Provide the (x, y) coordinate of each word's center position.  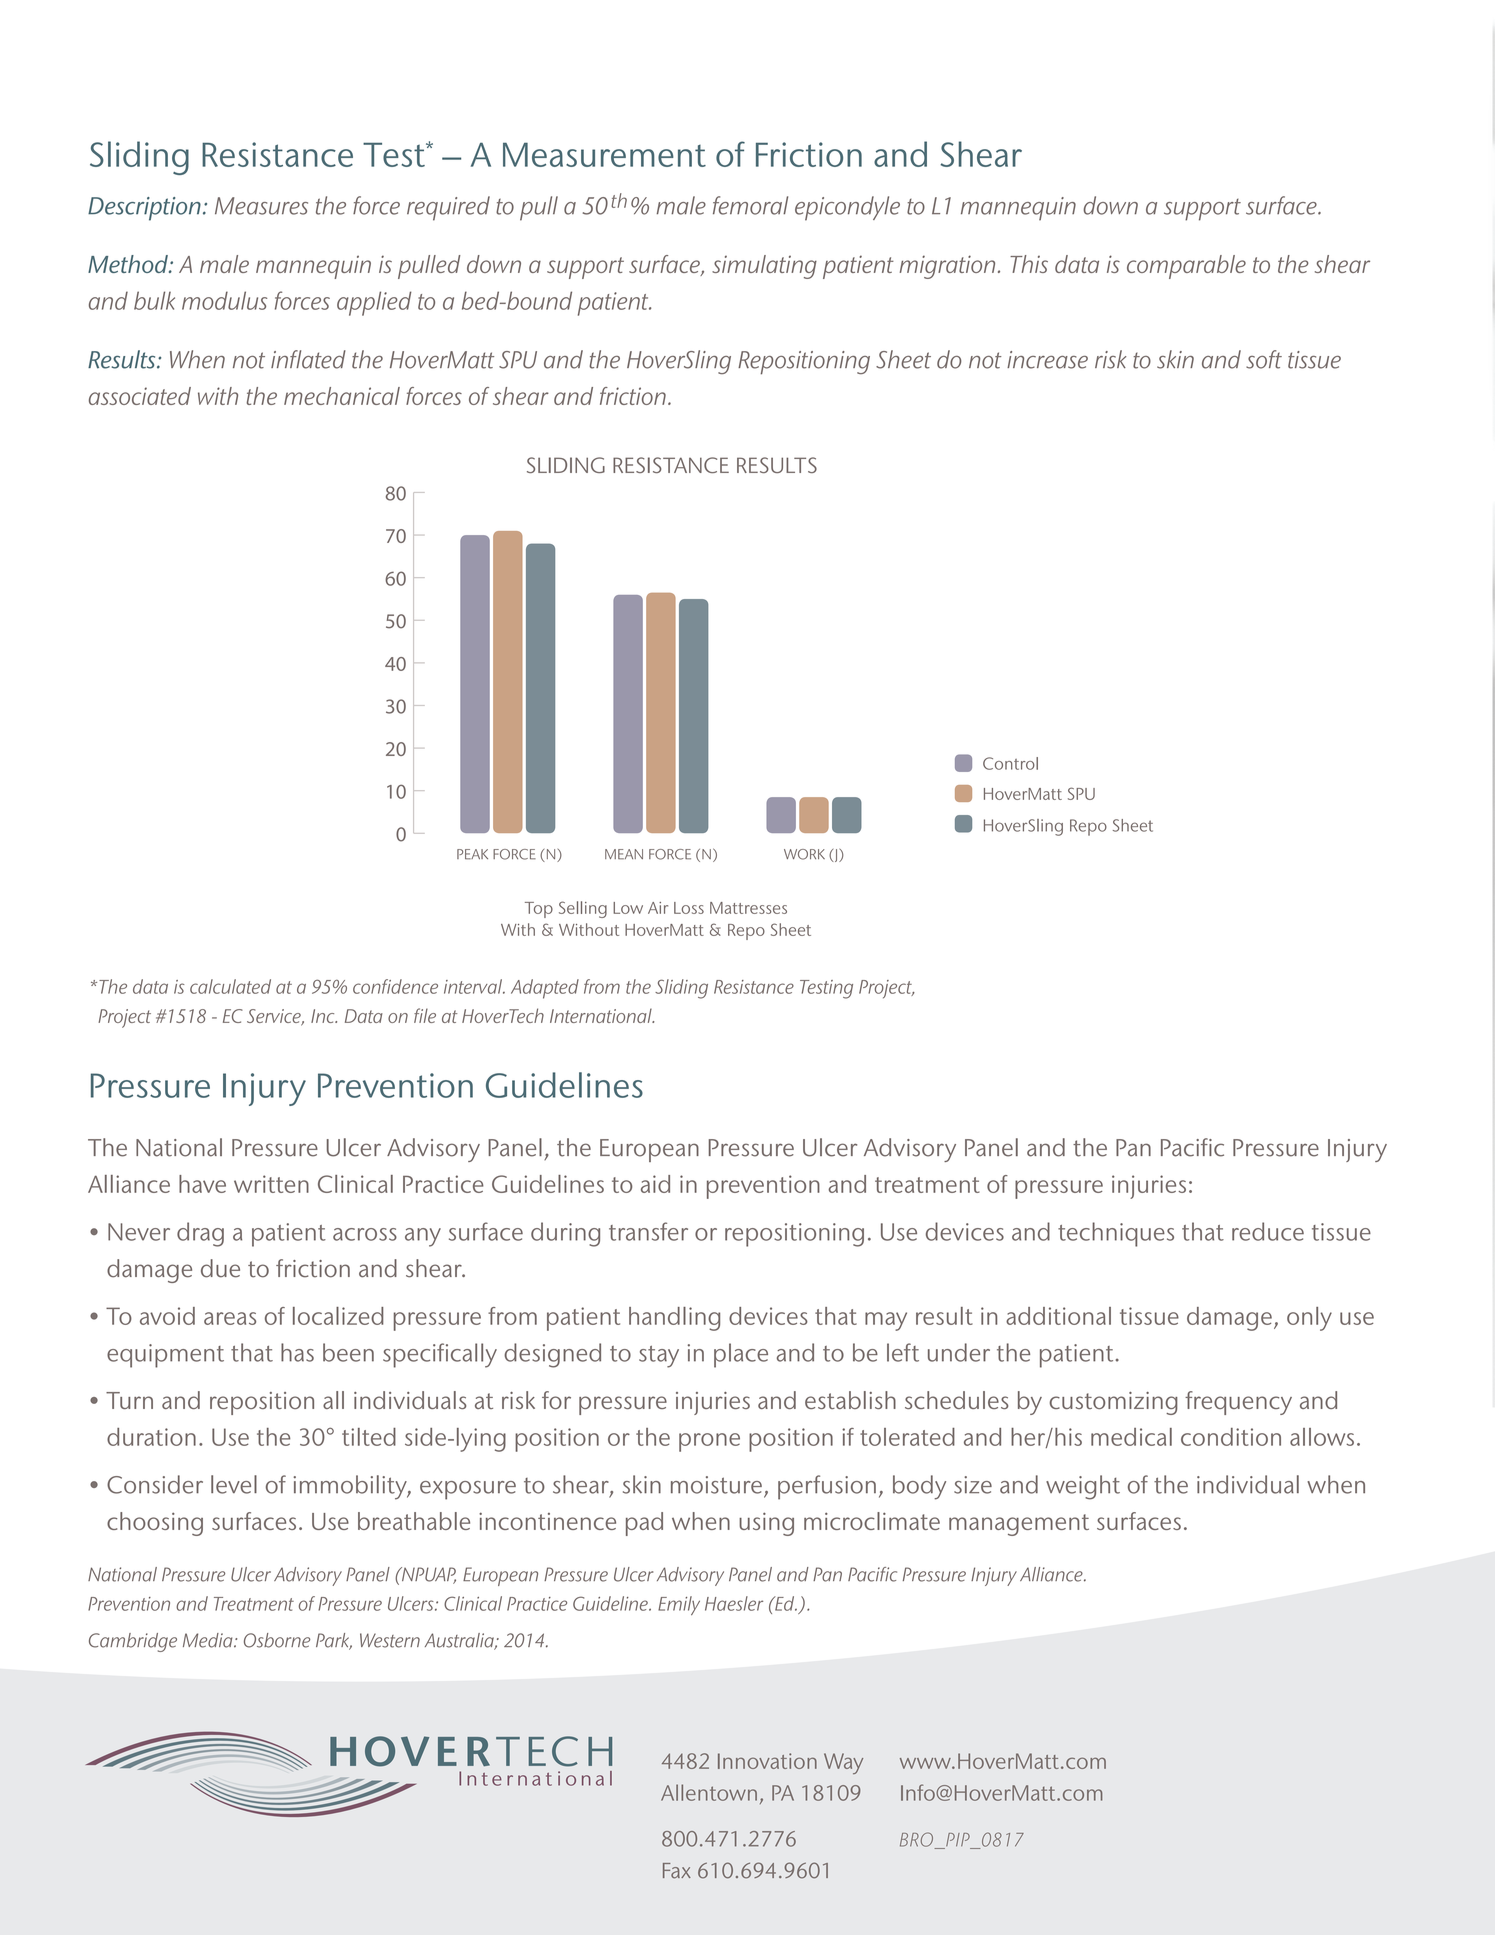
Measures (261, 206)
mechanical (342, 396)
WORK (804, 854)
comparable (1186, 267)
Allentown (709, 1792)
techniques (1116, 1234)
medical (1131, 1437)
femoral (750, 205)
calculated (230, 986)
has (297, 1352)
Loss (689, 908)
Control (1010, 763)
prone (709, 1442)
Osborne (277, 1640)
